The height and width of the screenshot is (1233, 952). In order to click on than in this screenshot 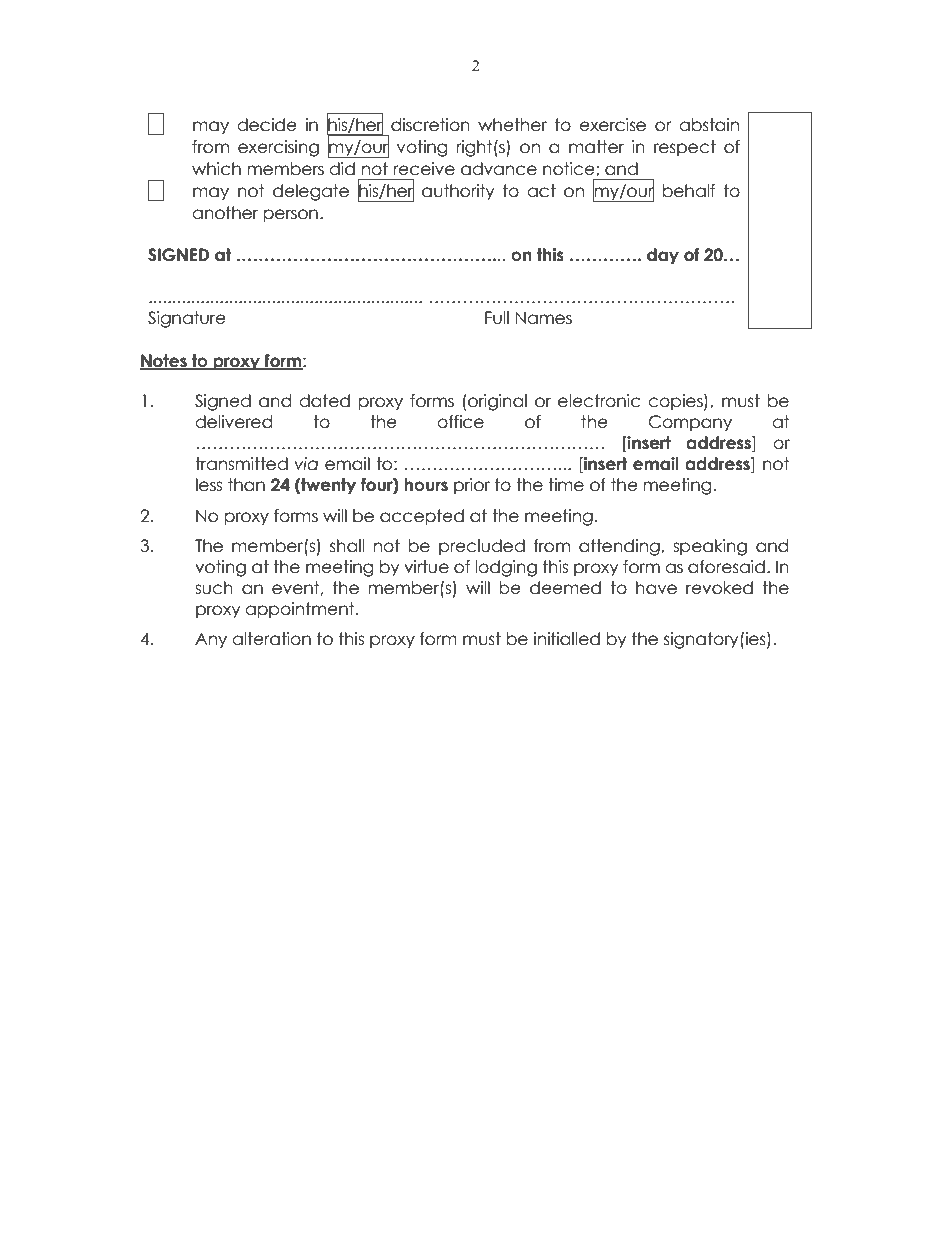, I will do `click(246, 485)`.
